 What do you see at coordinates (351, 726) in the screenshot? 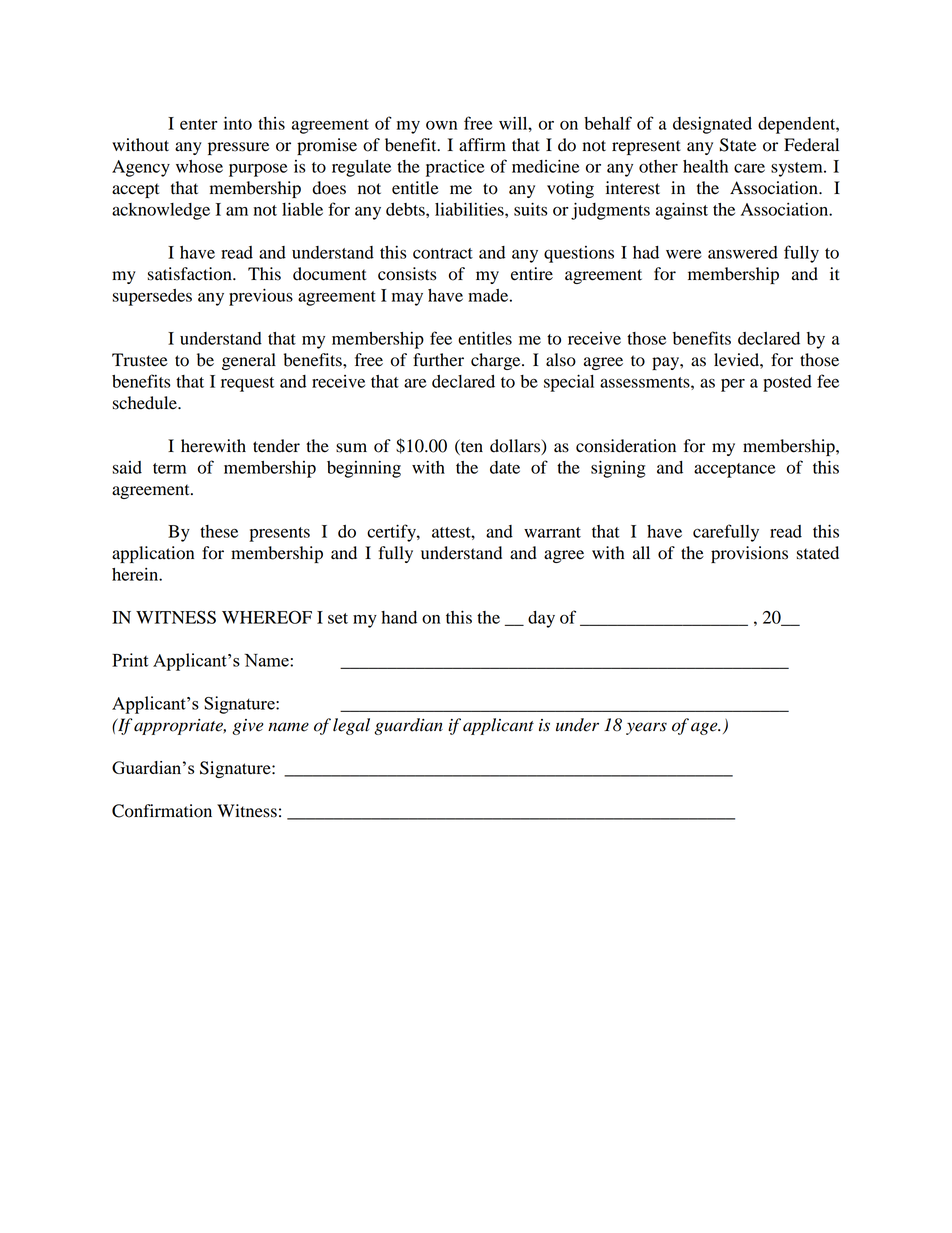
I see `legal` at bounding box center [351, 726].
